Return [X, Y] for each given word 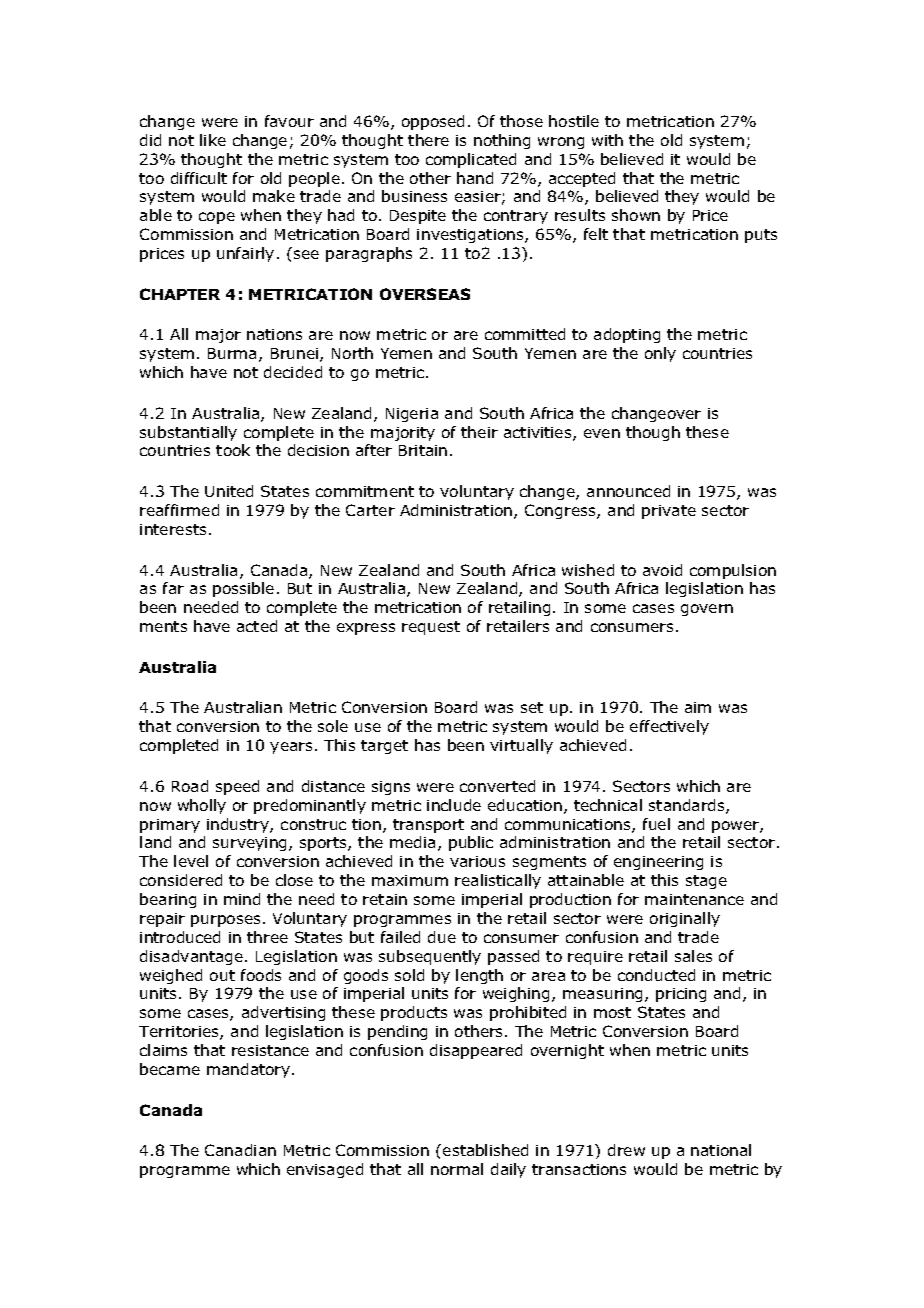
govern [707, 610]
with [607, 140]
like [213, 140]
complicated [471, 160]
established [485, 1150]
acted [257, 626]
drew [626, 1150]
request [431, 628]
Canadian [240, 1150]
